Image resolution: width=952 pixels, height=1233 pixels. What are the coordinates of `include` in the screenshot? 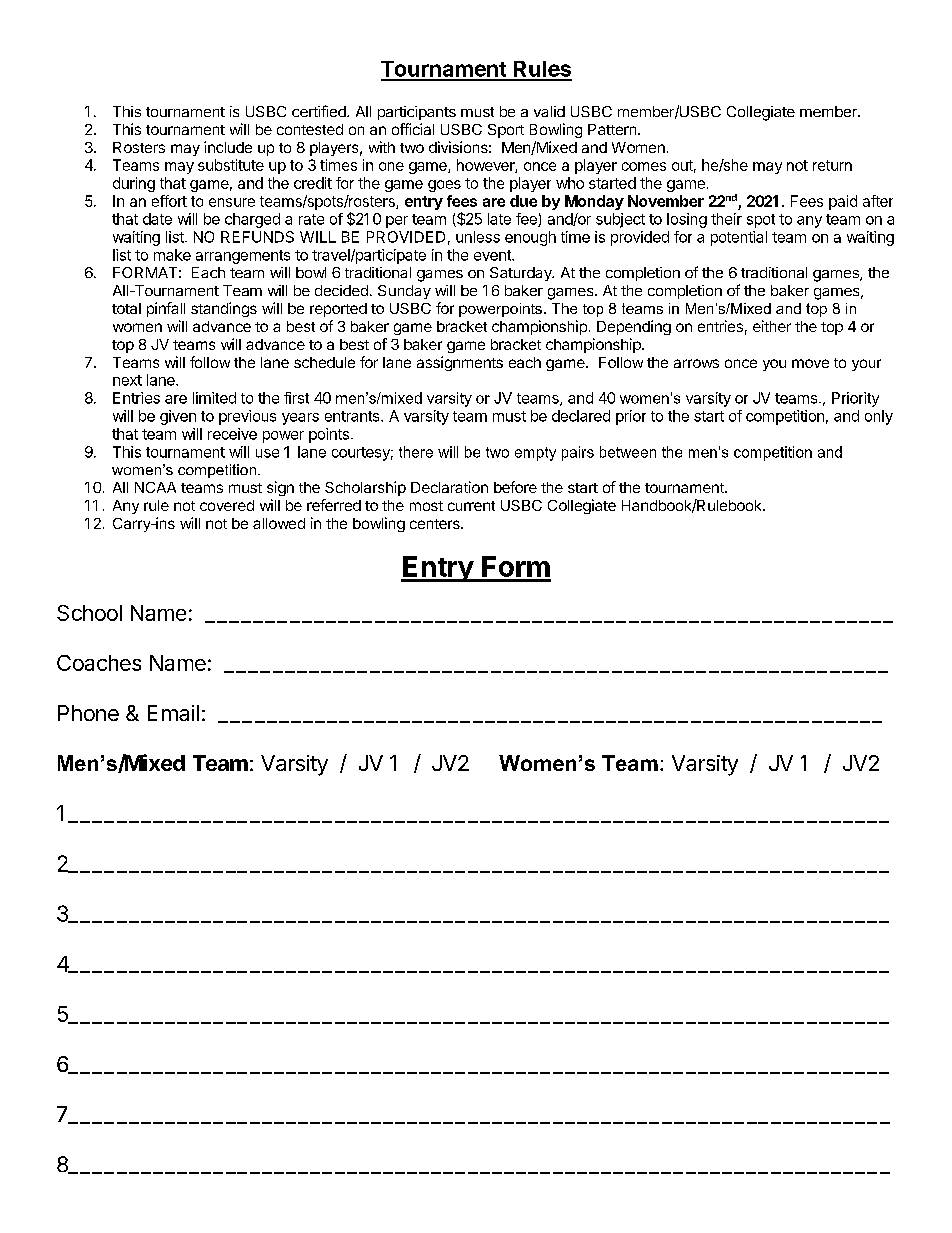 It's located at (228, 147).
